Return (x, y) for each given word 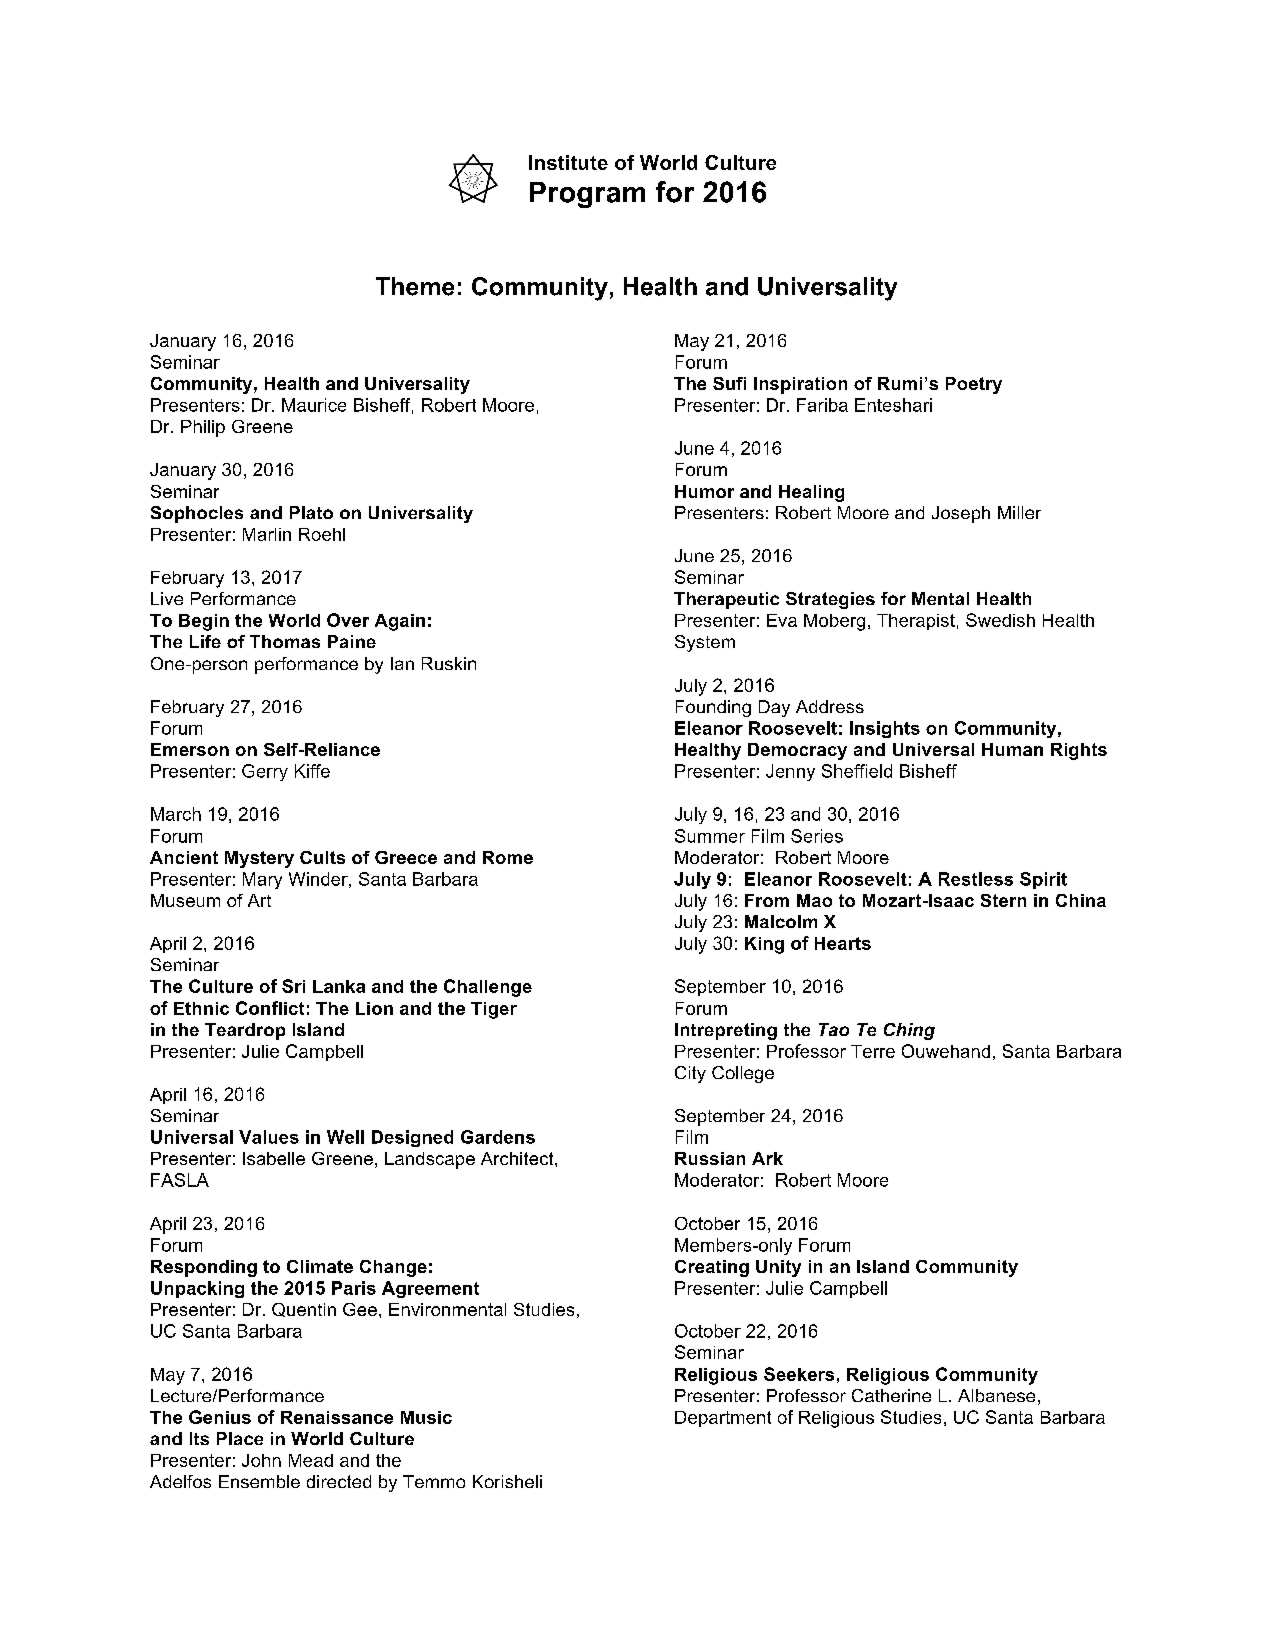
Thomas (285, 641)
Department (723, 1419)
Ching (909, 1031)
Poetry (974, 385)
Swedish (1000, 620)
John (261, 1460)
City (690, 1074)
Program (587, 195)
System (705, 643)
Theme (415, 286)
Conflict (270, 1008)
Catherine (891, 1395)
